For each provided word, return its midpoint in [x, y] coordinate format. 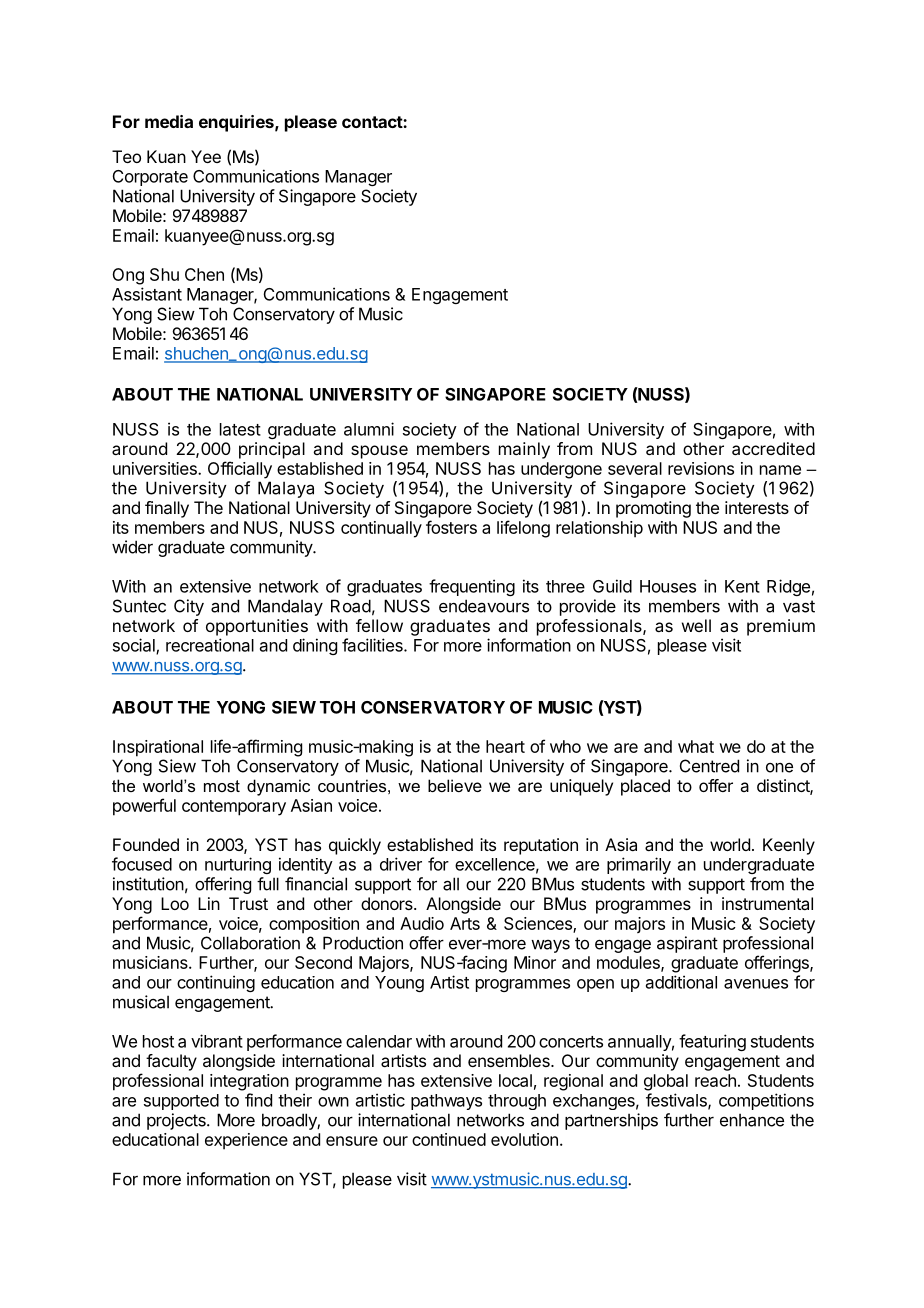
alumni [369, 429]
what [696, 746]
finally [167, 509]
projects [177, 1121]
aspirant [687, 944]
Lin [209, 903]
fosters [451, 527]
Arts [465, 923]
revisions [701, 468]
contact [373, 122]
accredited [773, 448]
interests [757, 507]
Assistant [147, 294]
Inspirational [158, 748]
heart [505, 746]
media [169, 121]
